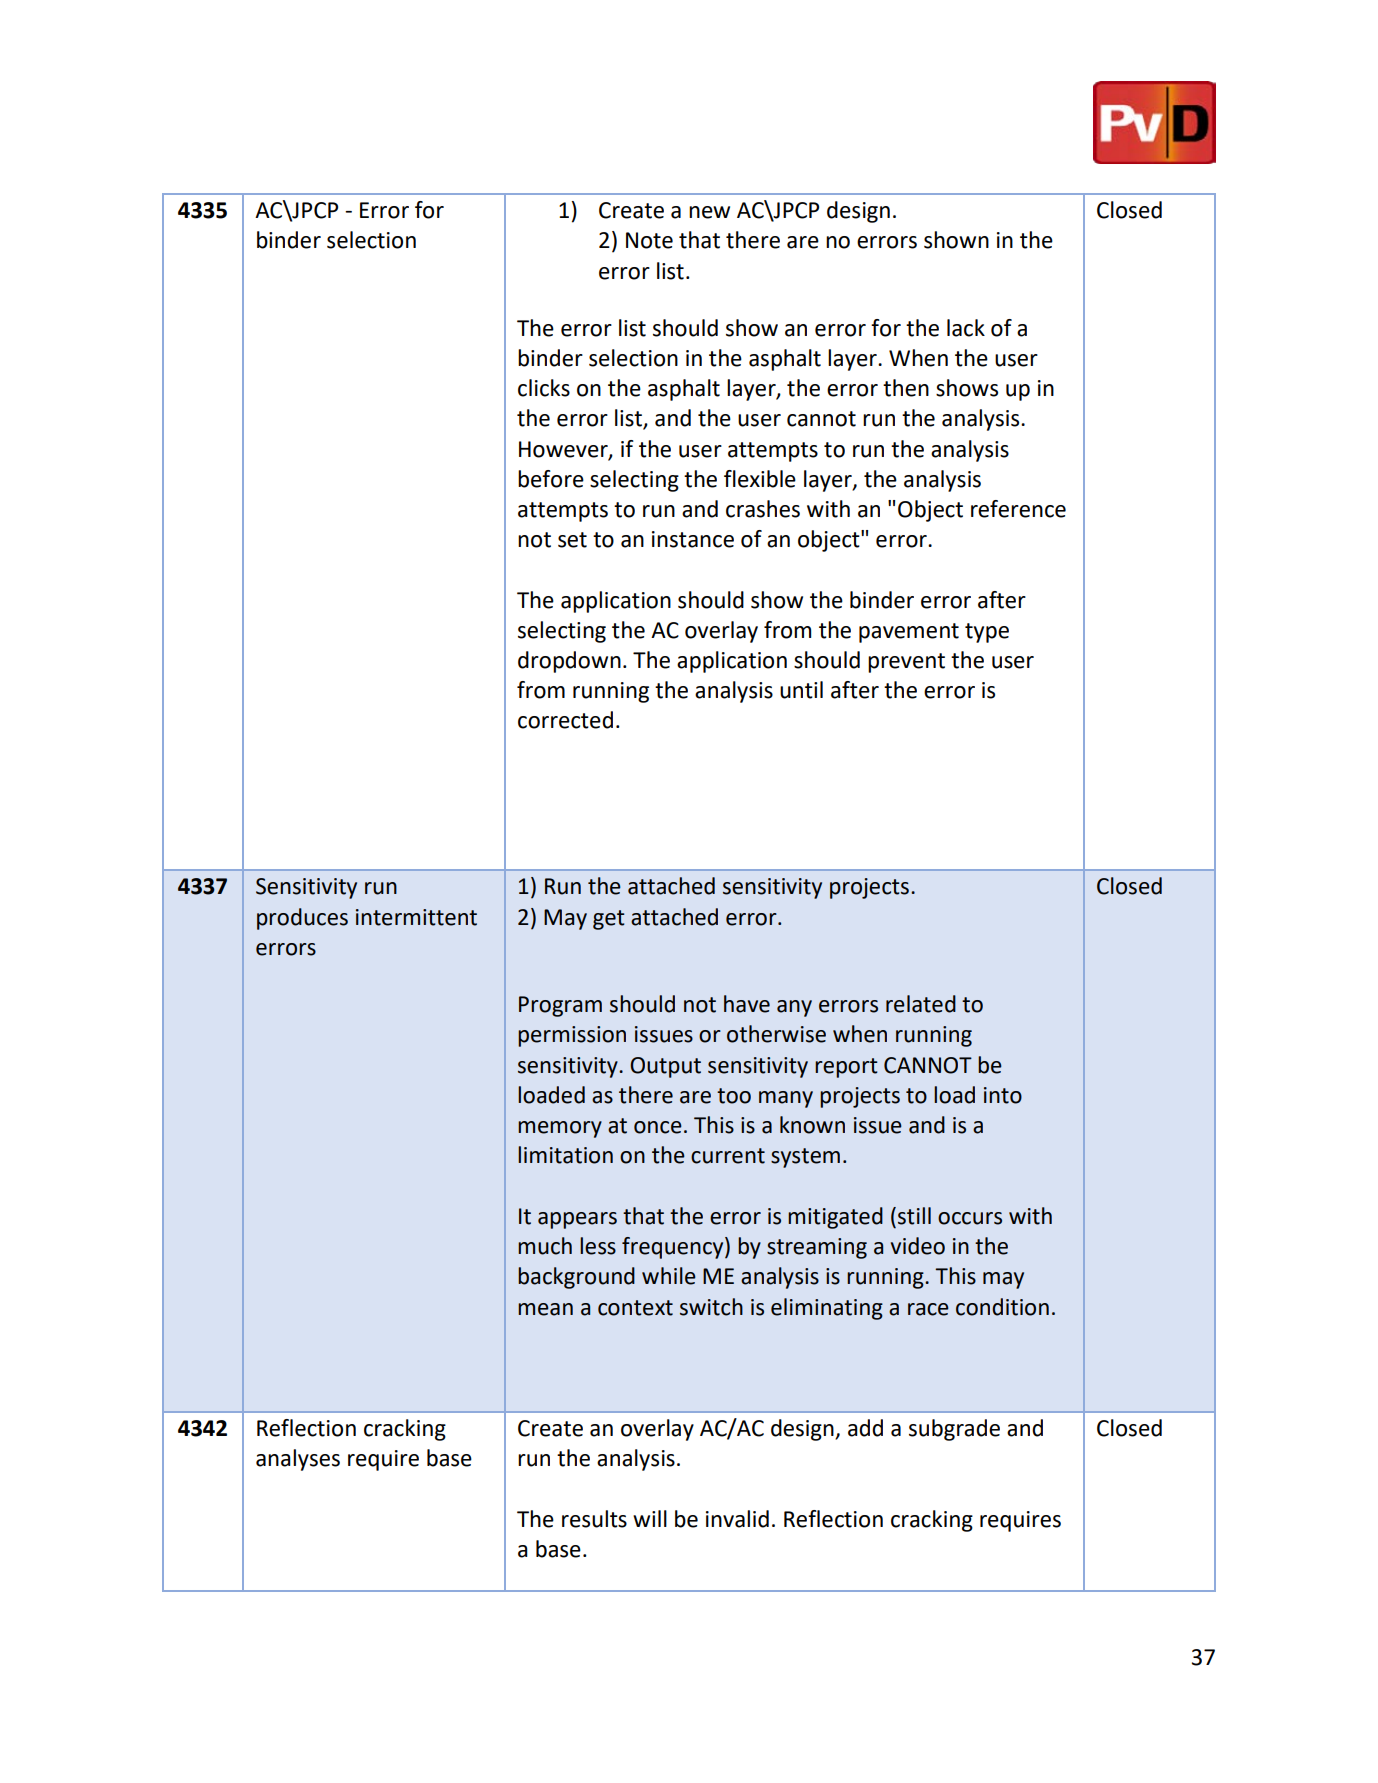  I want to click on related, so click(921, 1004).
